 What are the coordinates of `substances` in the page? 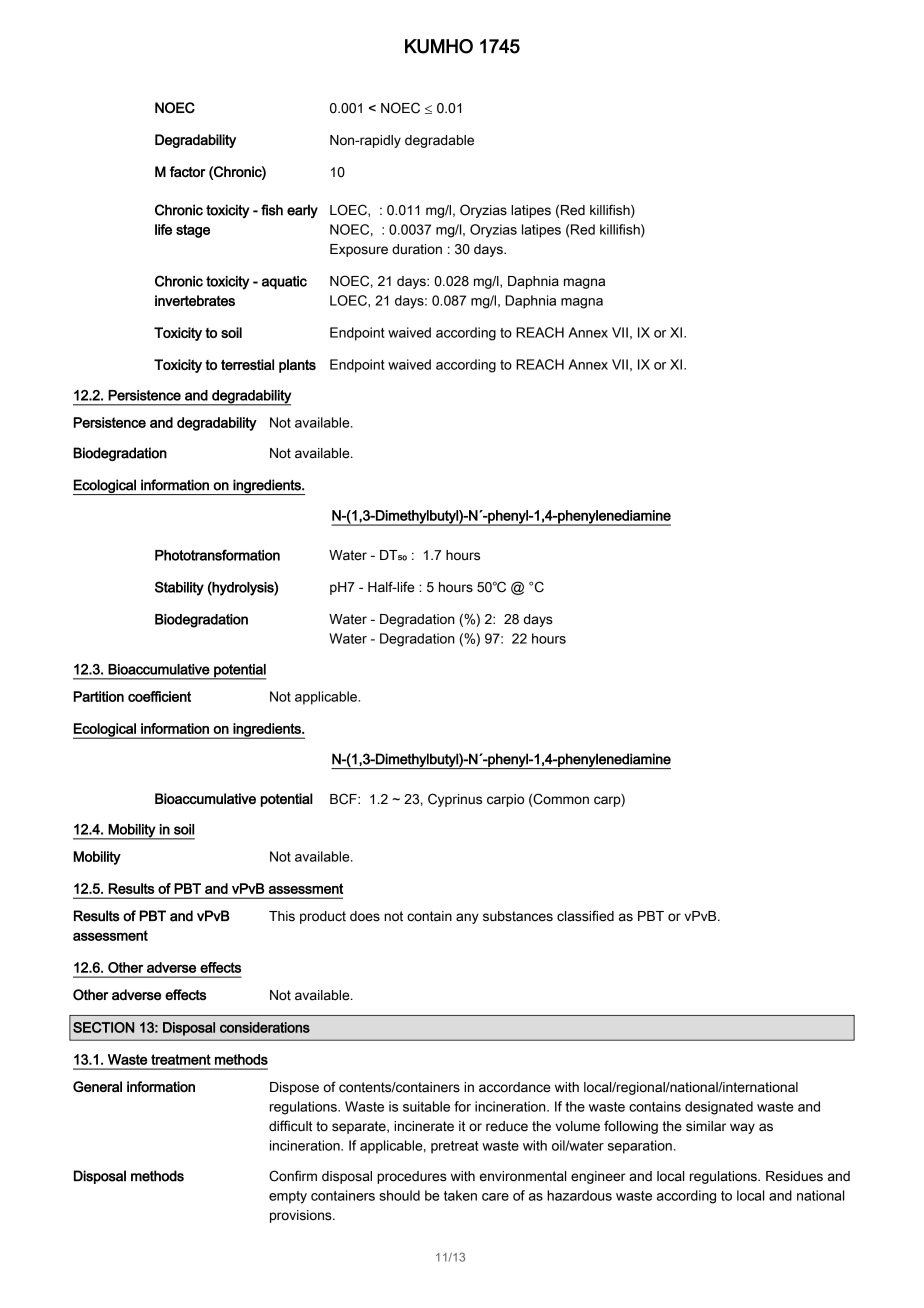 It's located at (518, 916).
